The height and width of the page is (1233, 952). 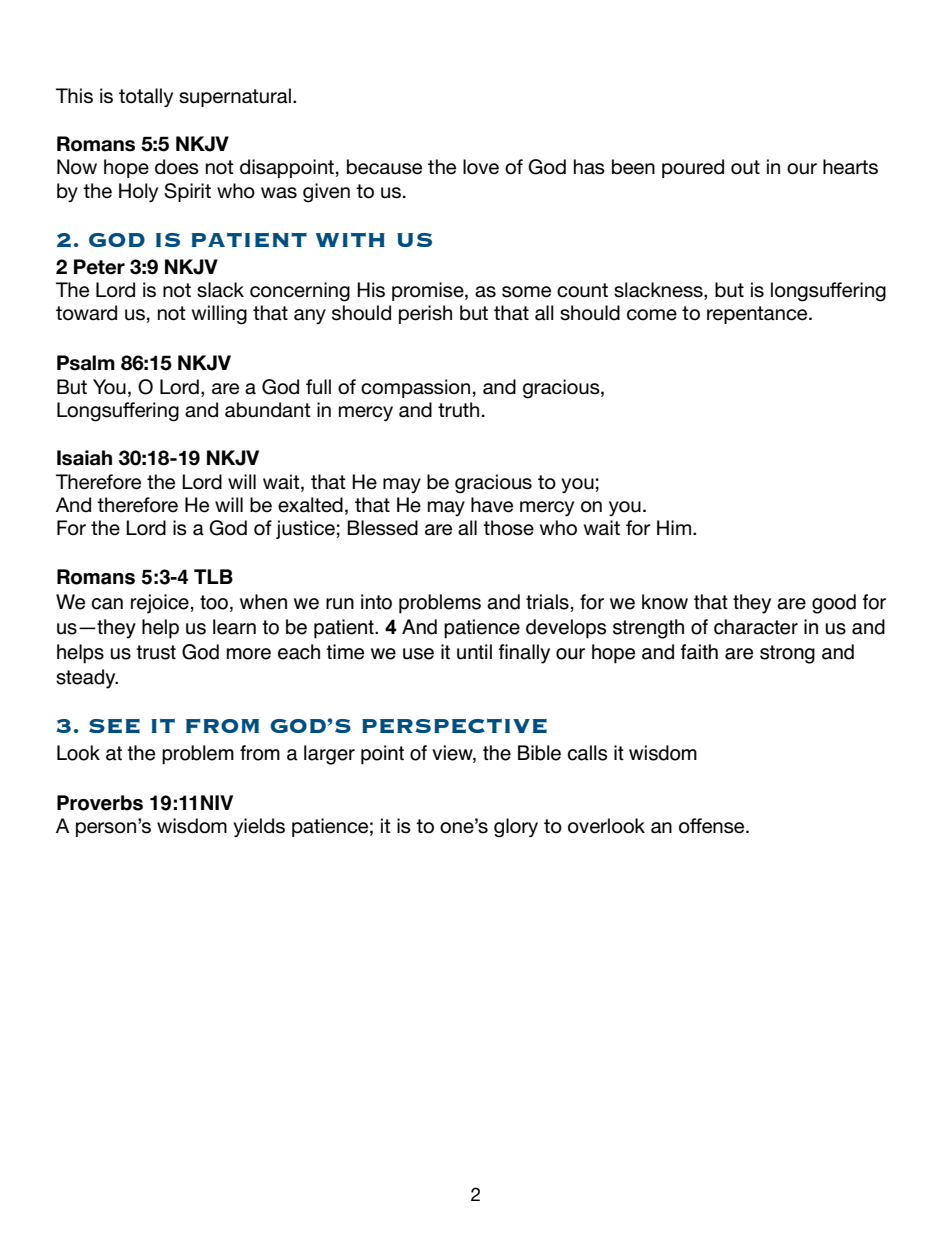 I want to click on perish, so click(x=425, y=314).
